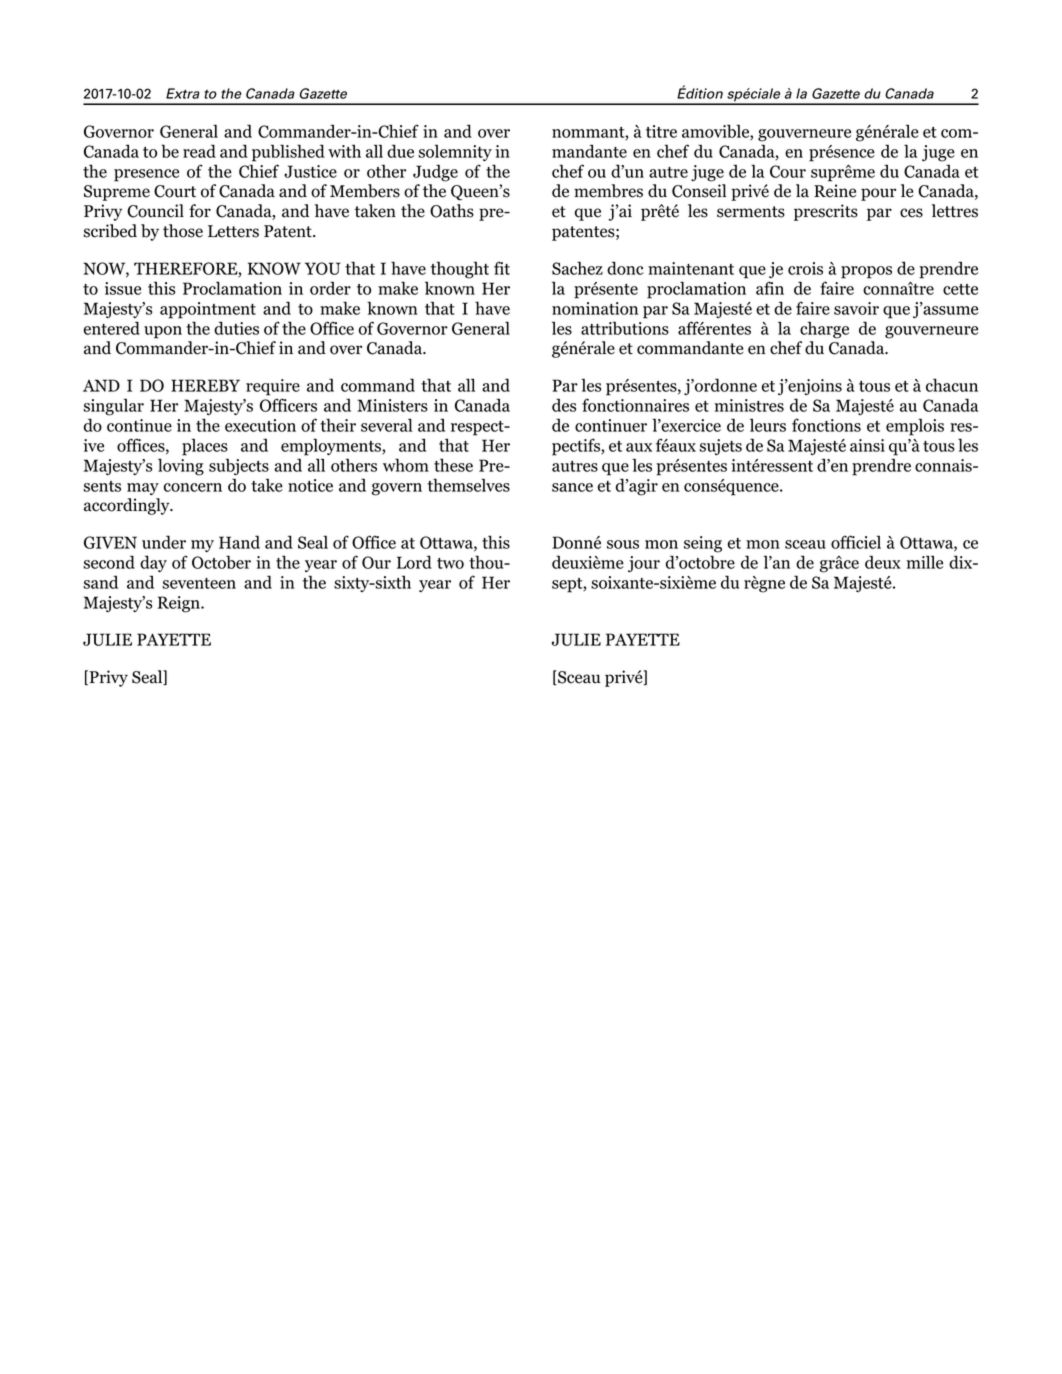  What do you see at coordinates (924, 562) in the page?
I see `mille` at bounding box center [924, 562].
